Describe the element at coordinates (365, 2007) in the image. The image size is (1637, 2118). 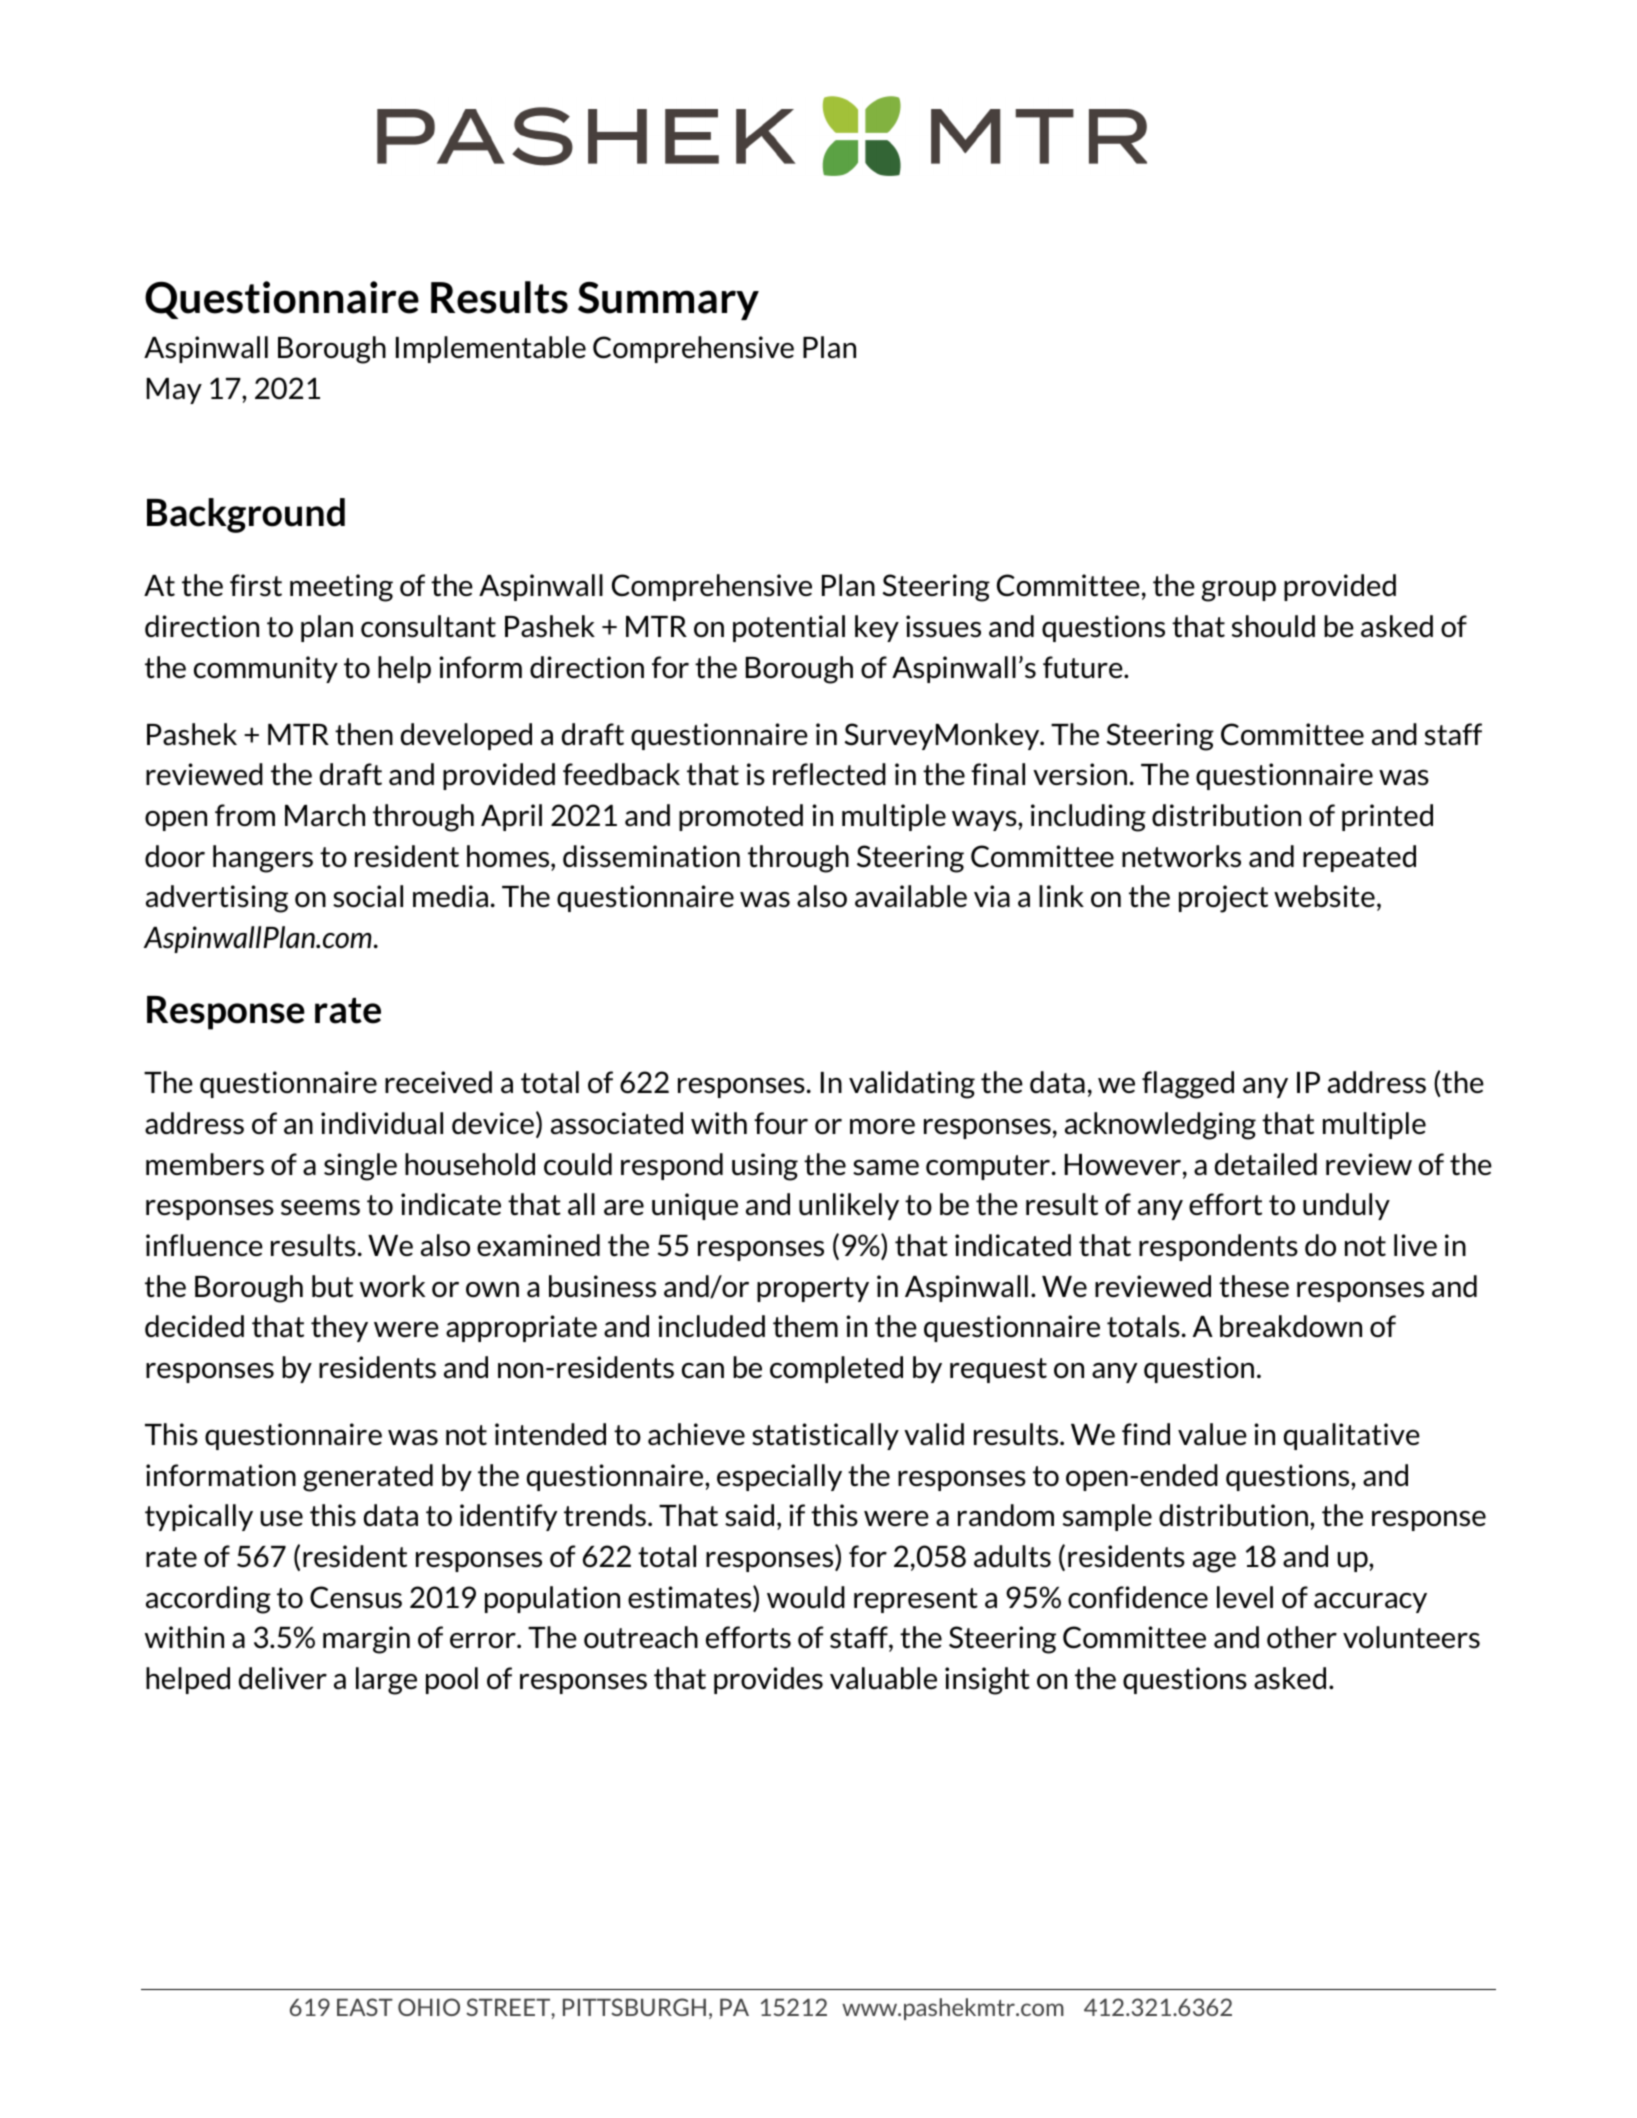
I see `EAST` at that location.
